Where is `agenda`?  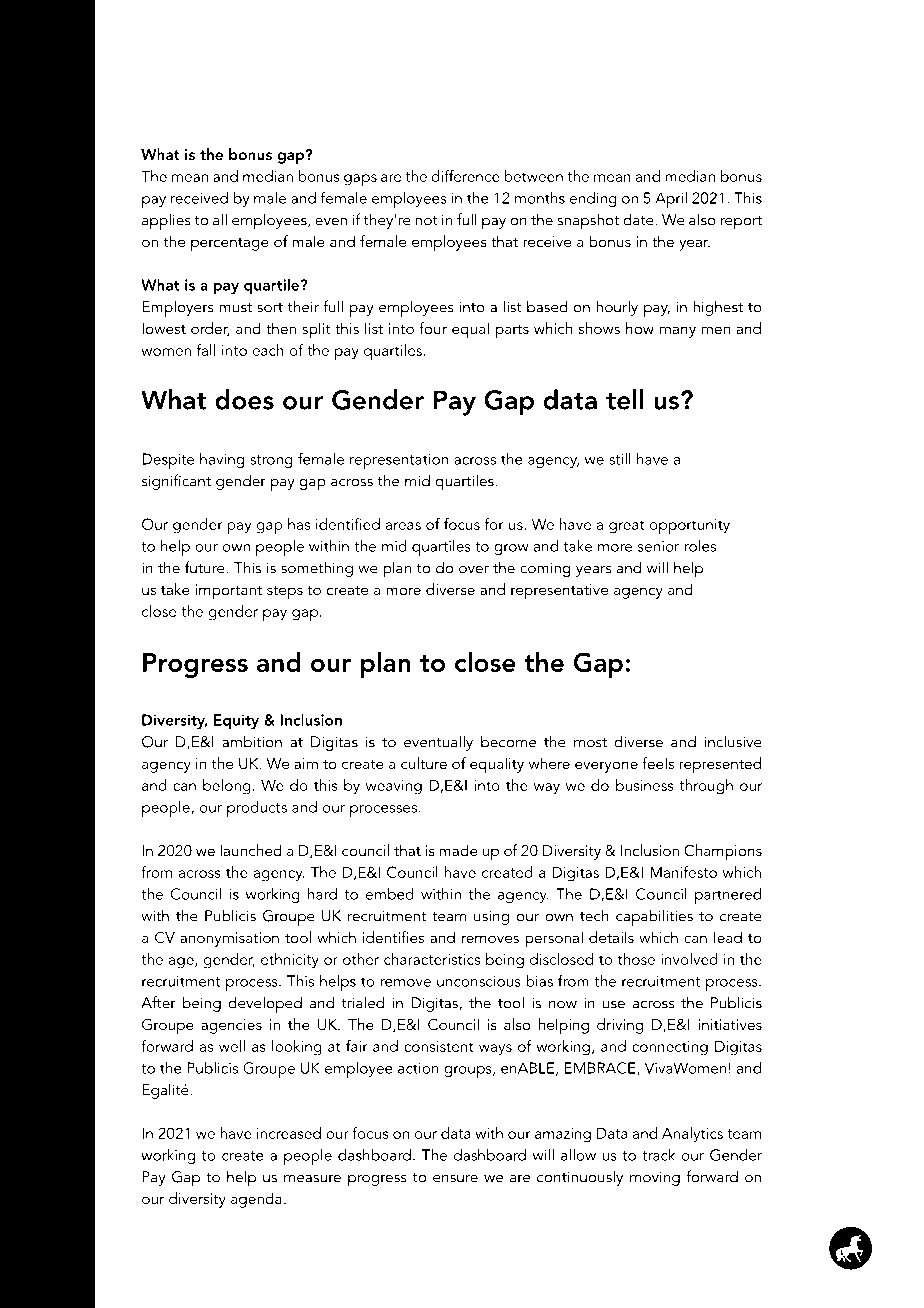
agenda is located at coordinates (256, 1200).
